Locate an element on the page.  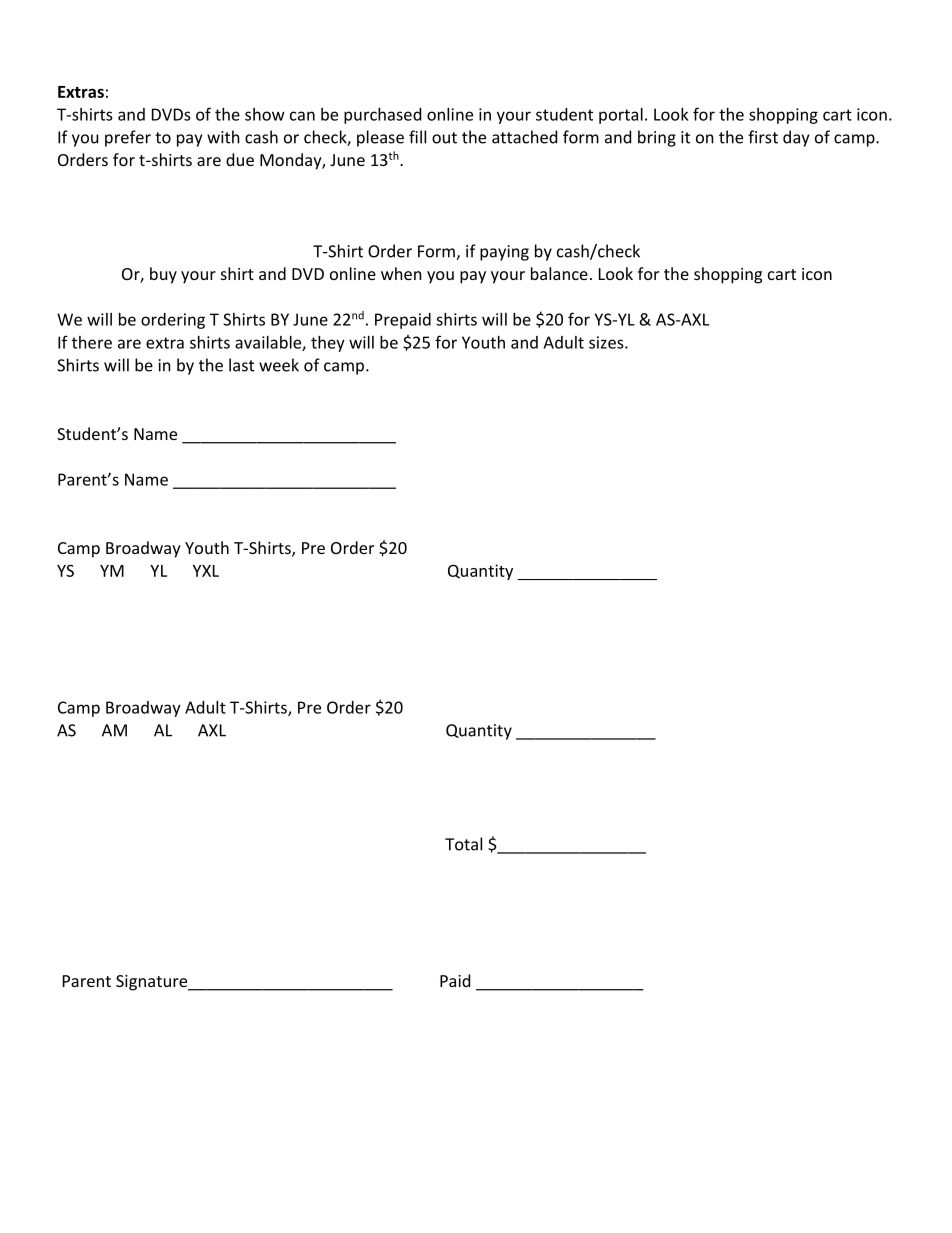
fill is located at coordinates (417, 137).
